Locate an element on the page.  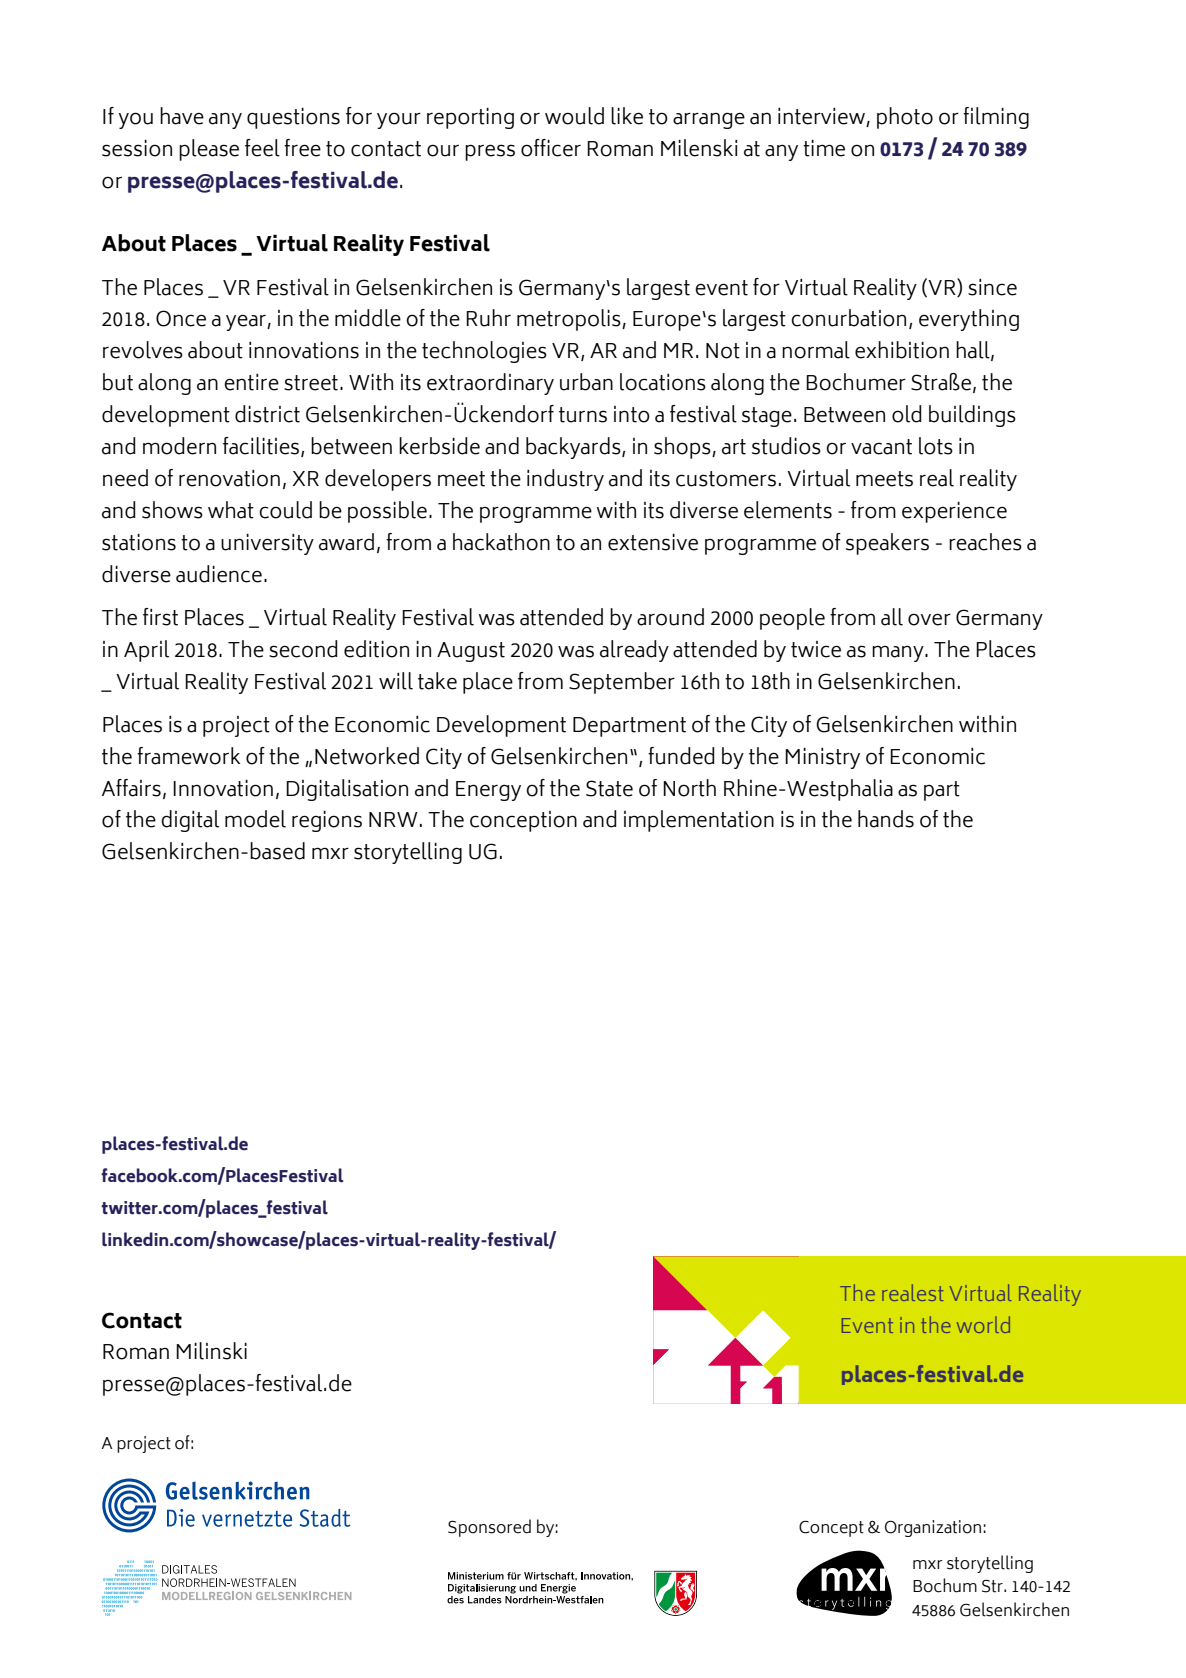
photo is located at coordinates (905, 118).
